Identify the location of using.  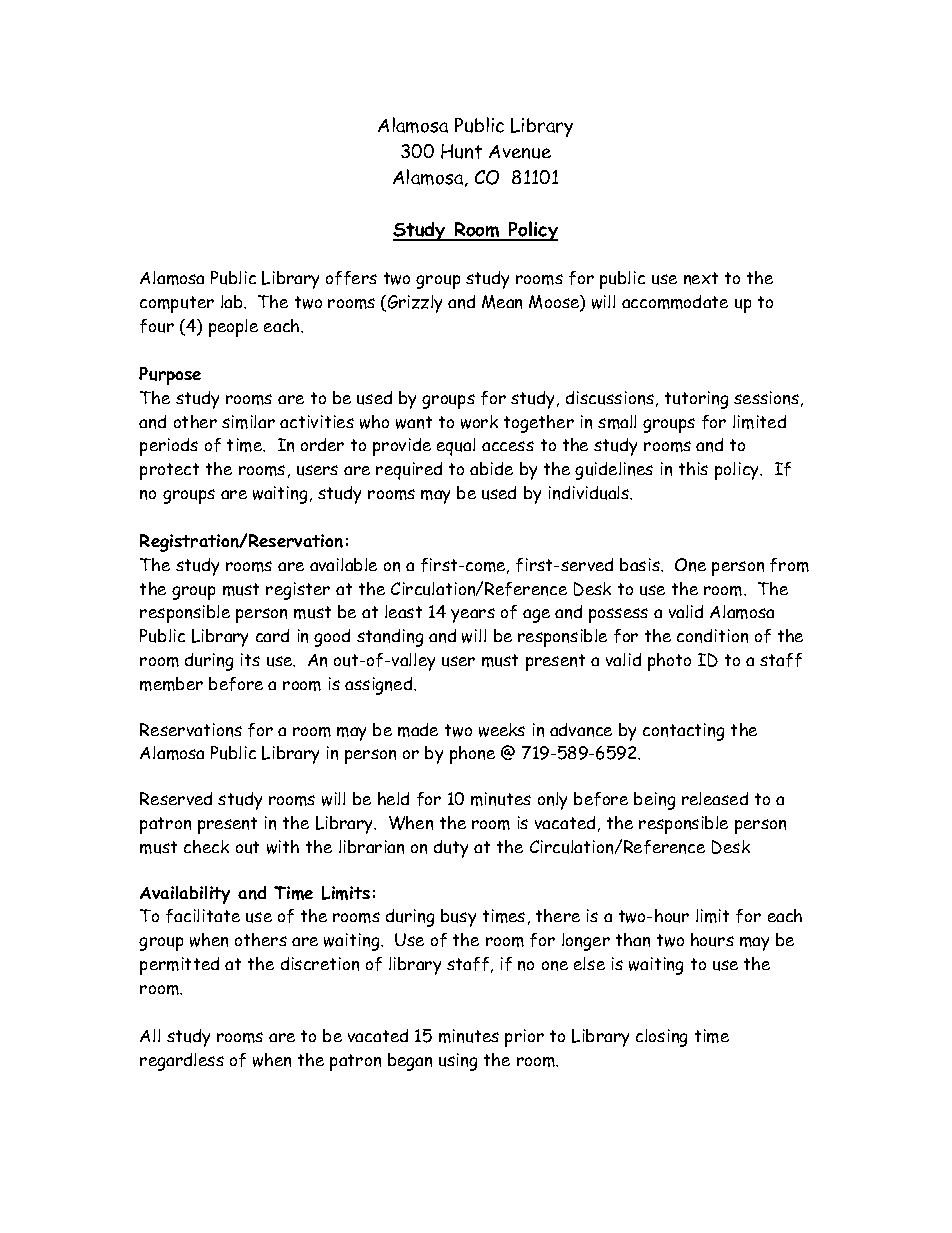
(458, 1062).
